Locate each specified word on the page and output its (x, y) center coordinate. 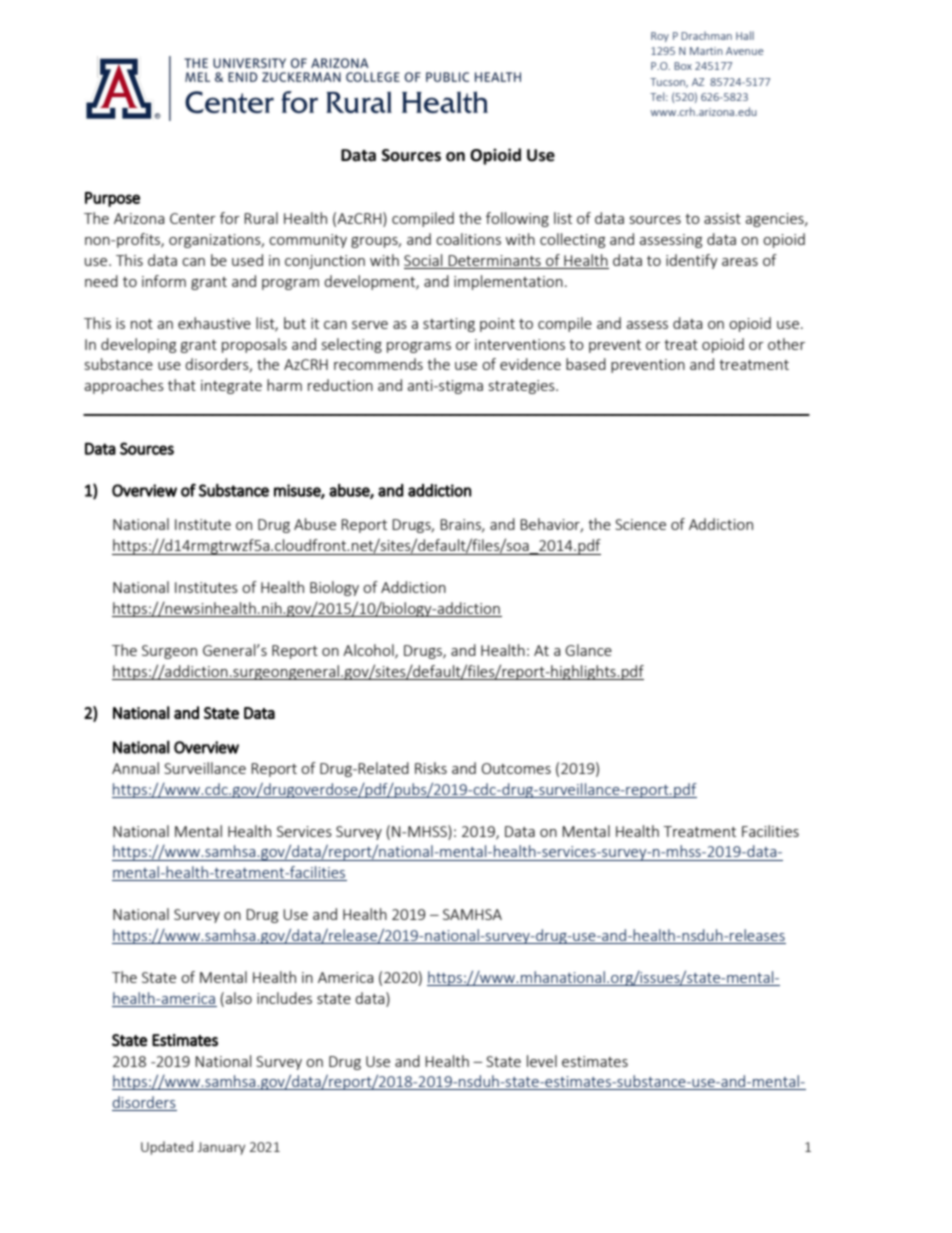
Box (683, 66)
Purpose (112, 199)
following (517, 219)
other (786, 344)
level (542, 1061)
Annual (135, 768)
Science (640, 524)
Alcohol (369, 651)
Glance (588, 650)
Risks (431, 768)
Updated (167, 1148)
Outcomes (516, 768)
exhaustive (214, 323)
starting (449, 325)
